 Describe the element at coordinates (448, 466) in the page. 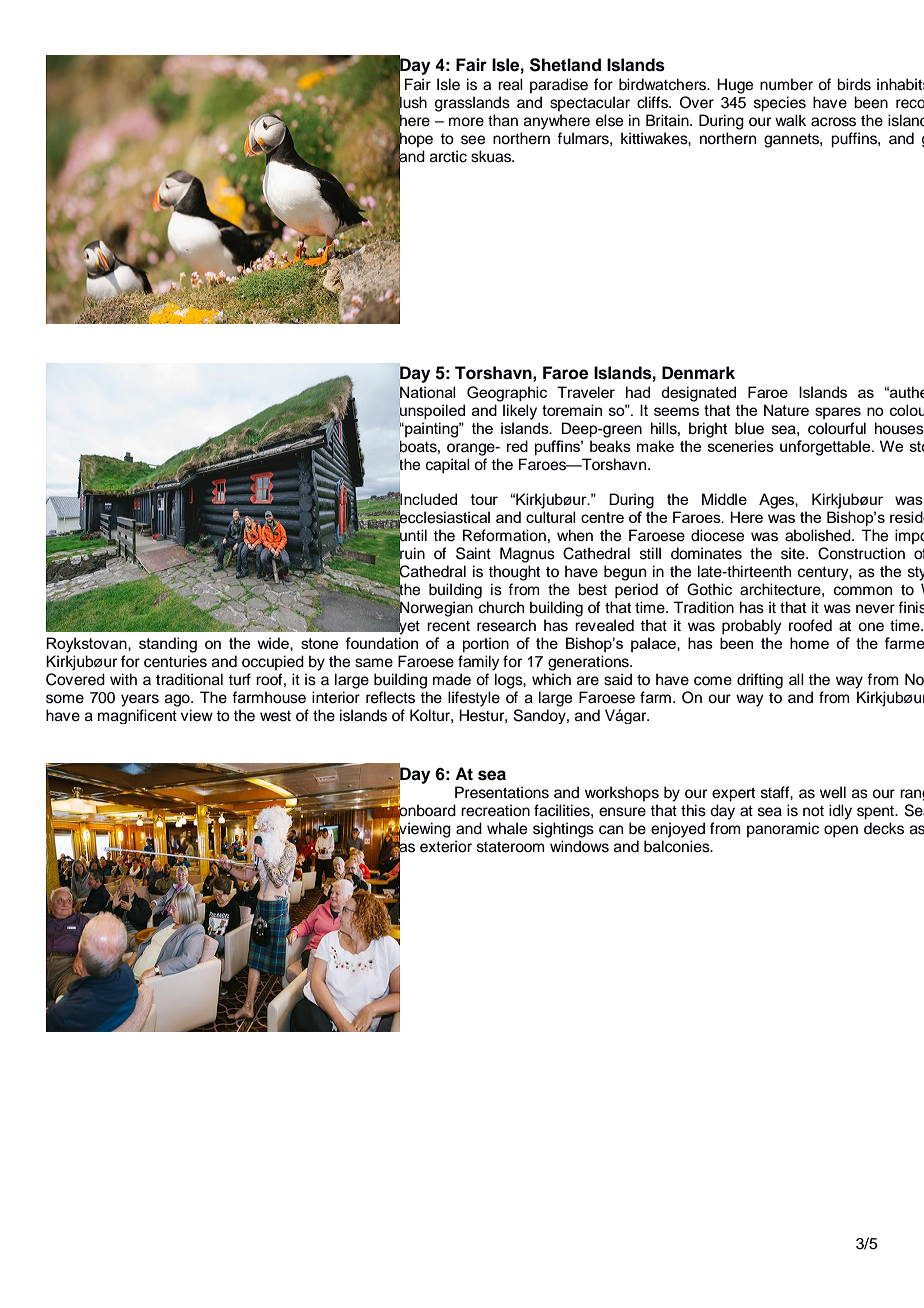

I see `capital` at that location.
